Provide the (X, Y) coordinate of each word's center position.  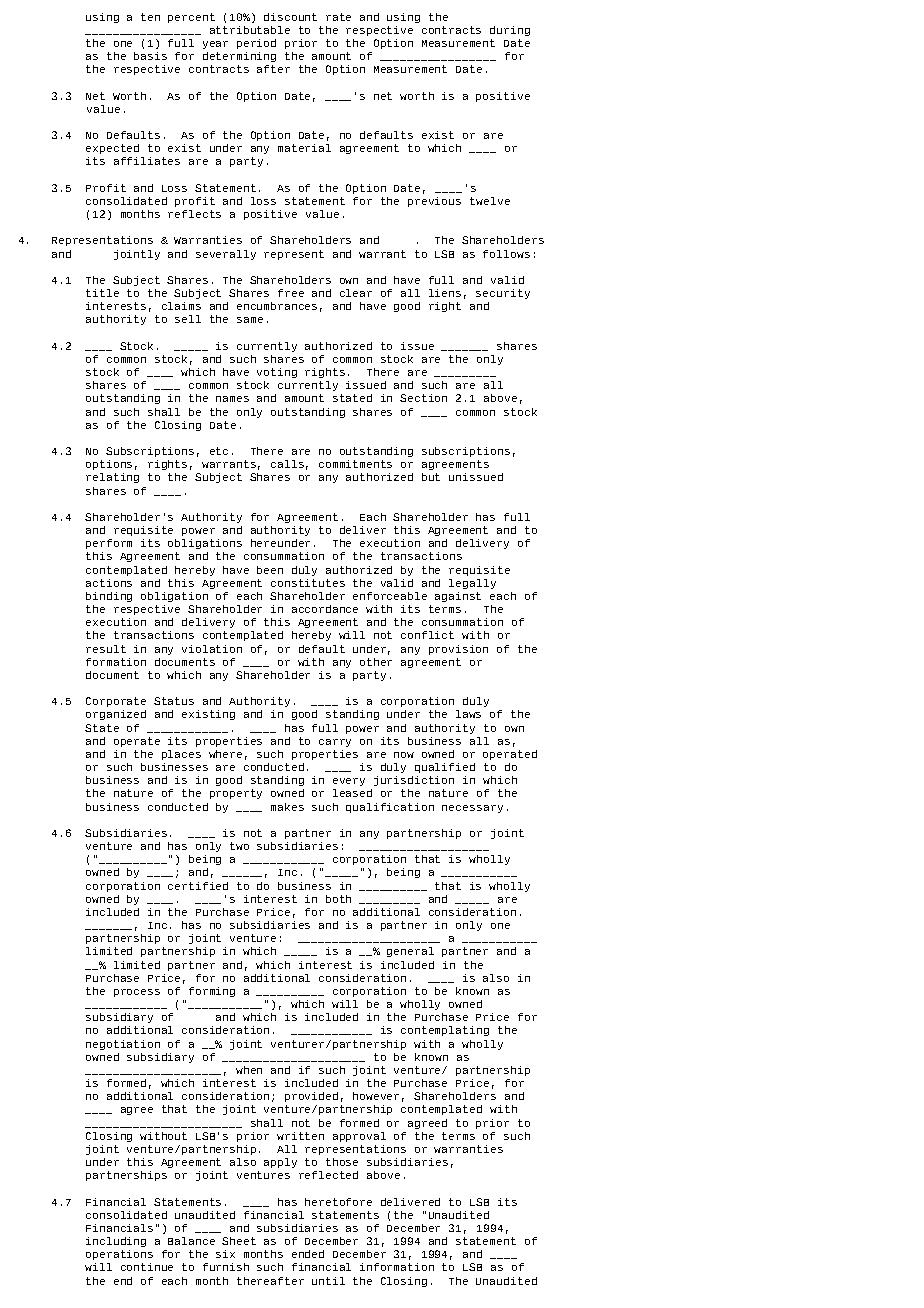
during (510, 31)
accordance (325, 609)
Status (174, 701)
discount (290, 17)
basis (150, 56)
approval (359, 1137)
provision (458, 650)
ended (308, 1254)
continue (147, 1267)
